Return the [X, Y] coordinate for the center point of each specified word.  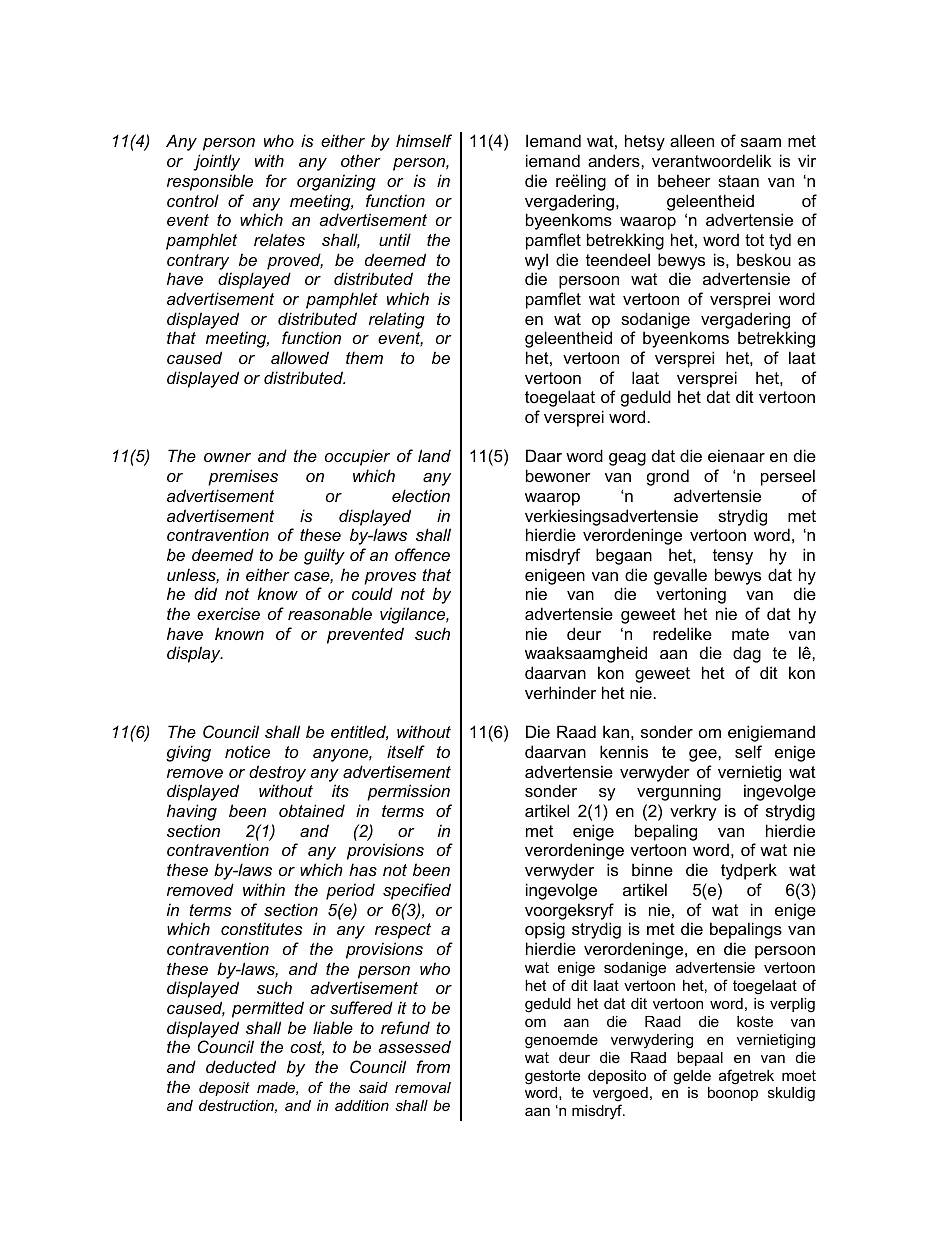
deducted [241, 1066]
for [276, 180]
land [434, 455]
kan [616, 731]
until [395, 239]
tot [754, 240]
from [433, 1066]
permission [408, 792]
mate [750, 634]
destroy [277, 773]
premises [243, 477]
